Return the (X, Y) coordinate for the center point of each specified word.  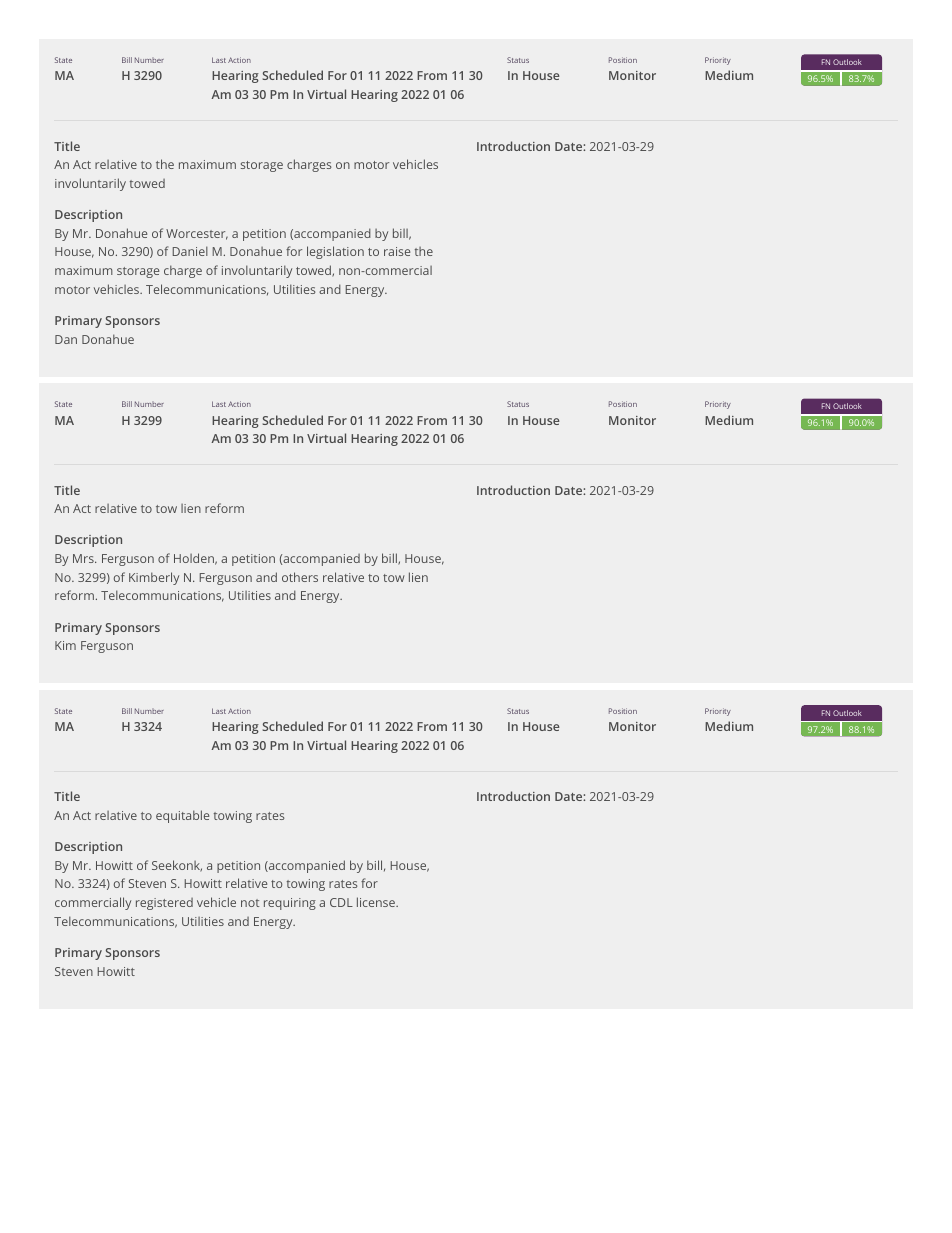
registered (164, 904)
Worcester (197, 234)
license (377, 902)
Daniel (190, 251)
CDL (341, 902)
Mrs (84, 558)
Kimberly (154, 578)
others (300, 577)
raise (397, 251)
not (250, 903)
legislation (335, 252)
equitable (182, 816)
